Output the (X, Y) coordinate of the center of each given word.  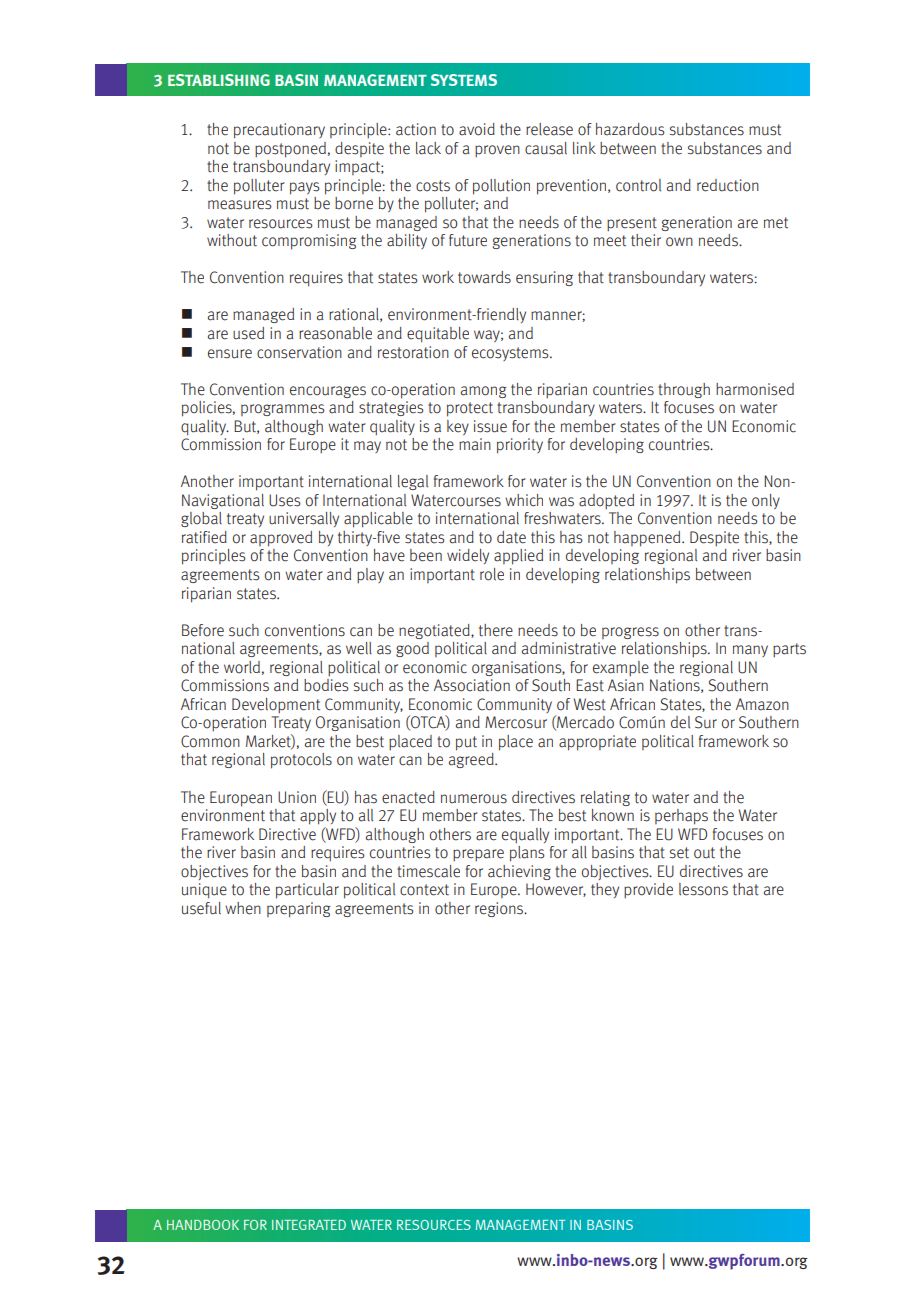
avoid (477, 129)
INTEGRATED (309, 1225)
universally (304, 519)
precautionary (279, 131)
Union (297, 797)
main (475, 444)
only (766, 501)
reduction (728, 185)
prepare (478, 855)
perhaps (681, 817)
